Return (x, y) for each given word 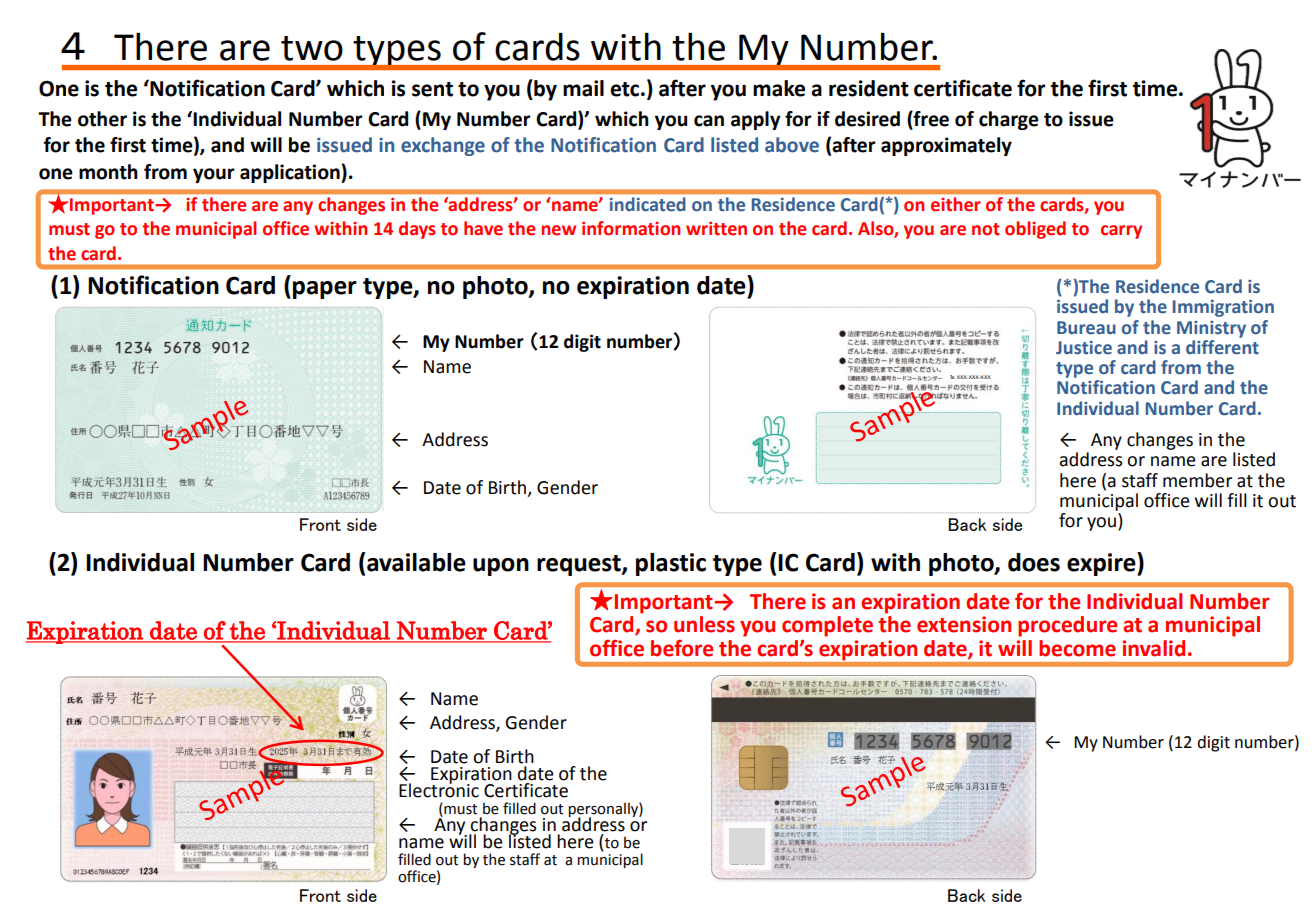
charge (1009, 120)
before (682, 648)
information (631, 228)
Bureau (1086, 328)
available (416, 562)
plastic (671, 564)
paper (325, 290)
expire (1102, 564)
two (312, 48)
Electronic (439, 789)
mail (583, 88)
